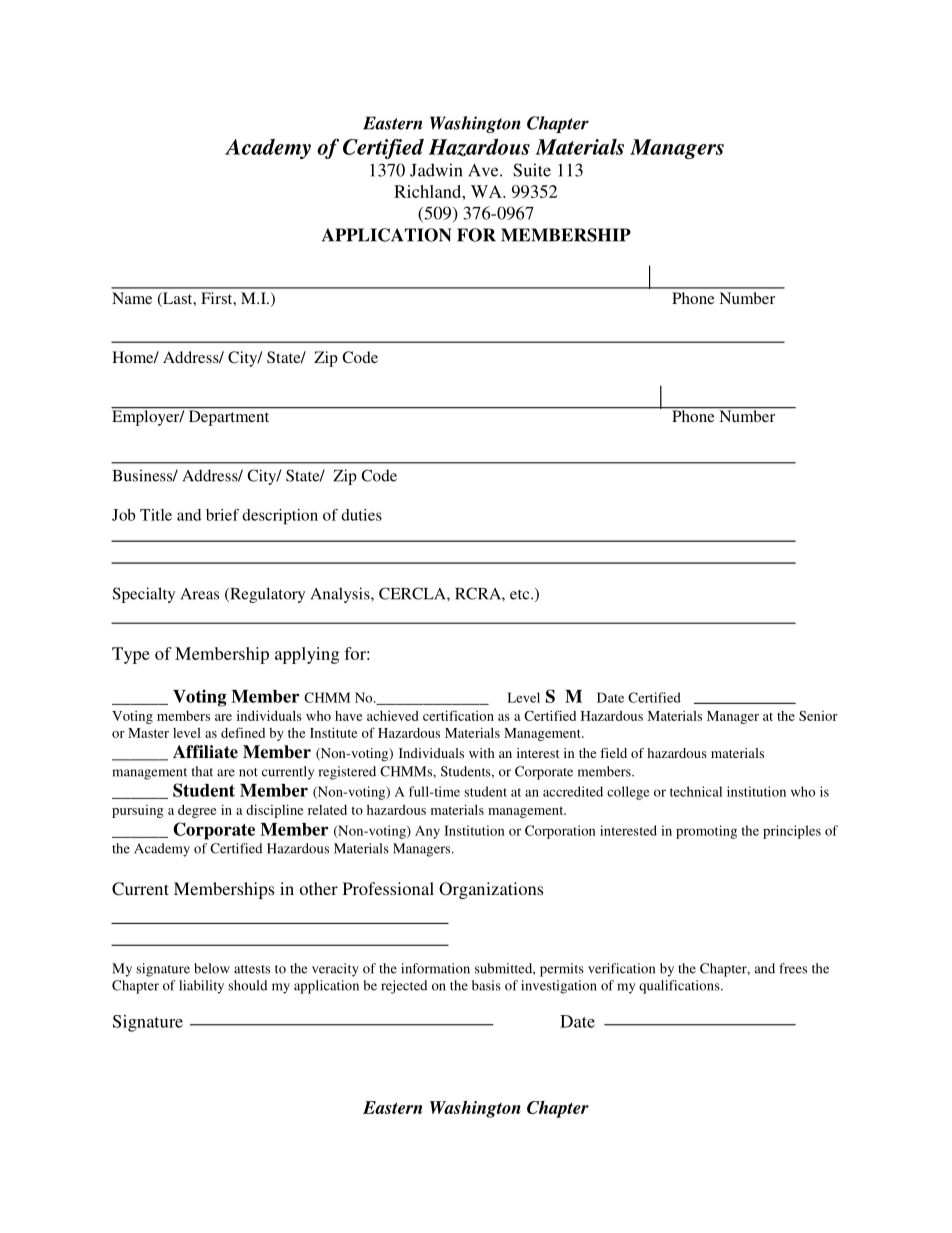  Describe the element at coordinates (229, 417) in the screenshot. I see `Department` at that location.
